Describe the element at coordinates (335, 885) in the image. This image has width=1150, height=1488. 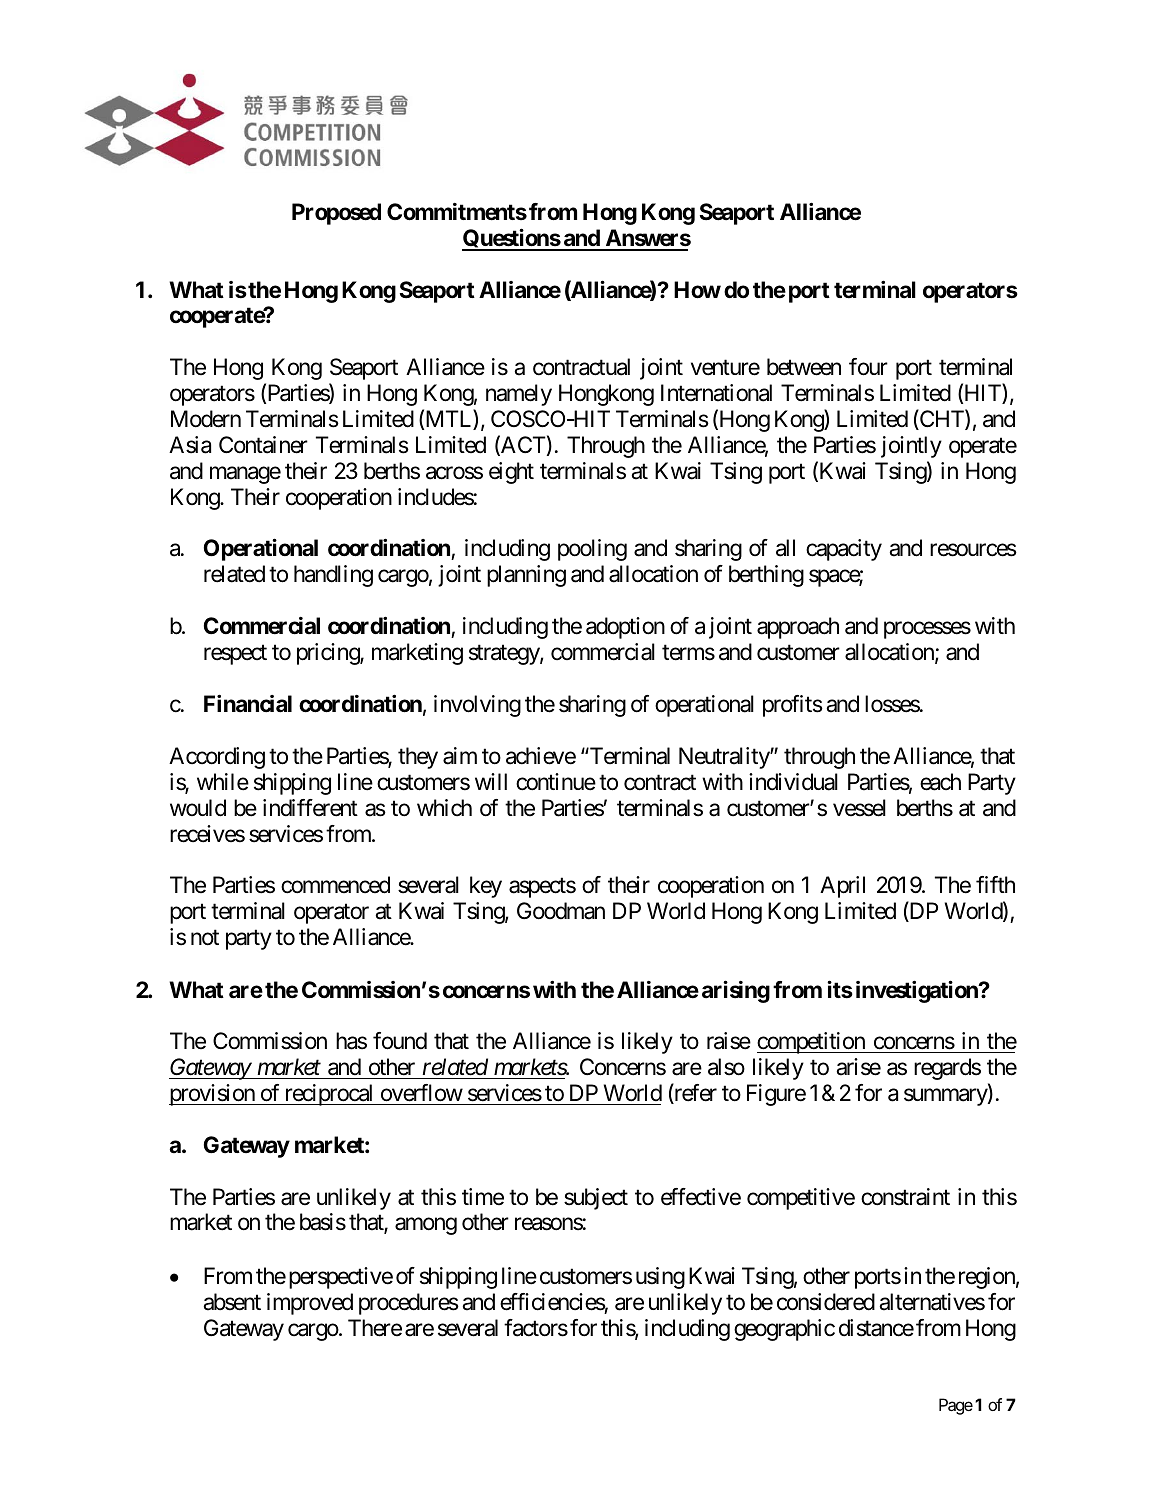
I see `commenced` at that location.
